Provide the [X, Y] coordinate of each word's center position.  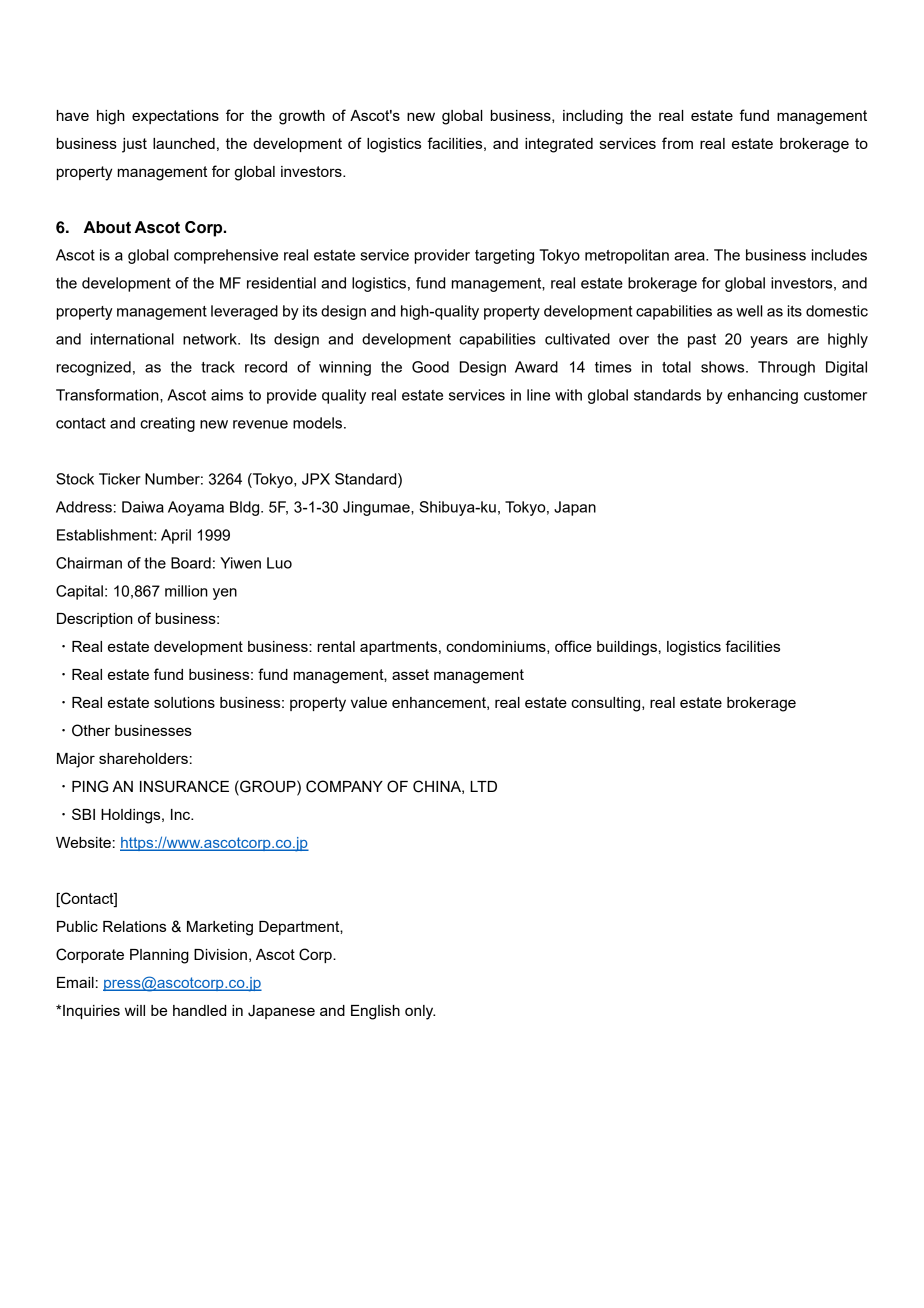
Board [191, 563]
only [420, 1012]
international [132, 339]
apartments [398, 648]
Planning [159, 956]
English [375, 1012]
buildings [627, 648]
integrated [559, 145]
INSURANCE [184, 786]
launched [184, 143]
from [677, 143]
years [769, 342]
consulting [607, 704]
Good [430, 367]
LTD [483, 786]
